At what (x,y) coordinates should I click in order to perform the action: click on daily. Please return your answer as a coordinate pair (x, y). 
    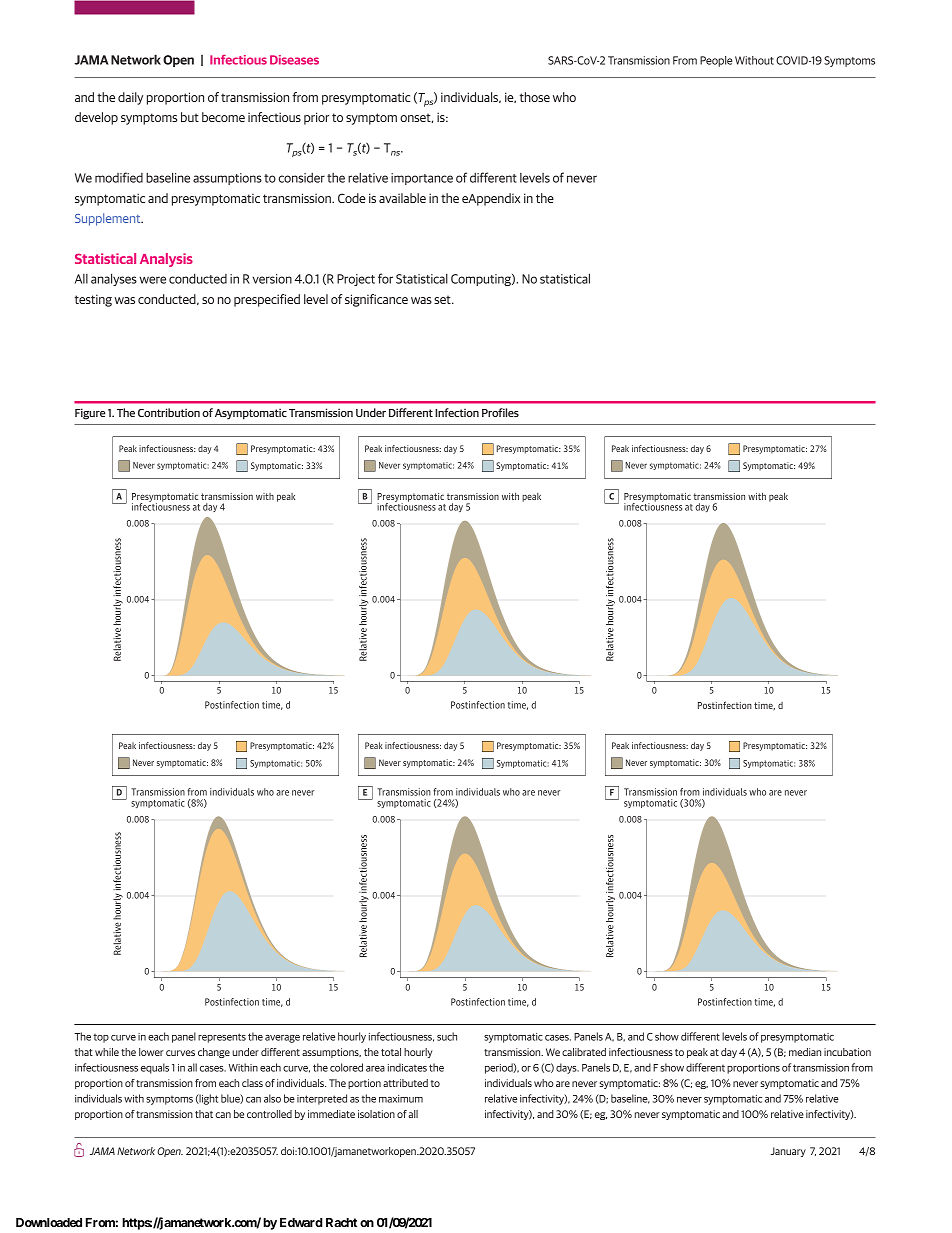
    Looking at the image, I should click on (130, 98).
